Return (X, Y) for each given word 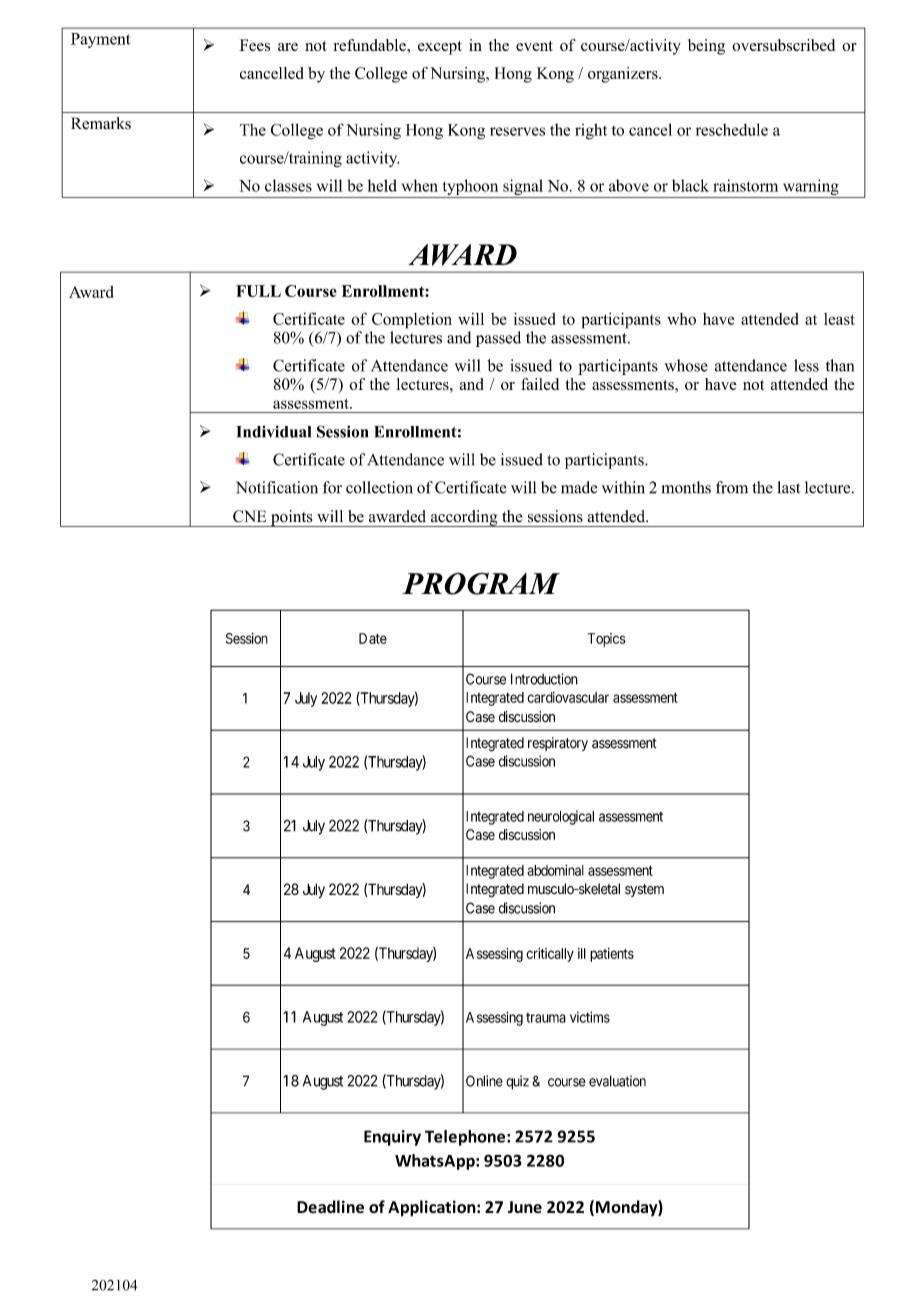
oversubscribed (783, 45)
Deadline (330, 1207)
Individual (273, 431)
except (440, 48)
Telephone (465, 1138)
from (732, 487)
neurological (561, 817)
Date (373, 638)
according (464, 518)
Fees (254, 45)
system (644, 890)
